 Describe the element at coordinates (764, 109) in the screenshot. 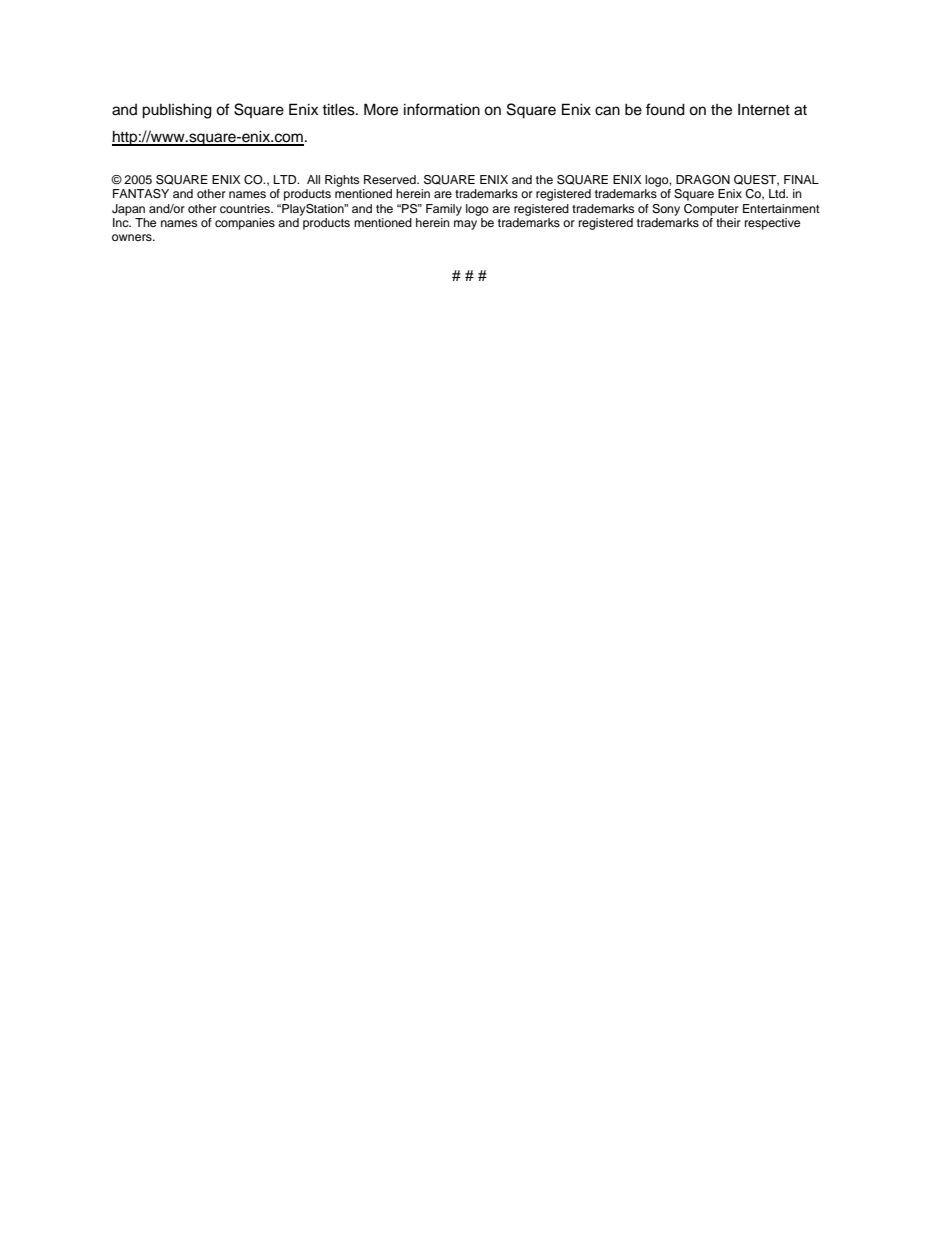

I see `Internet` at that location.
